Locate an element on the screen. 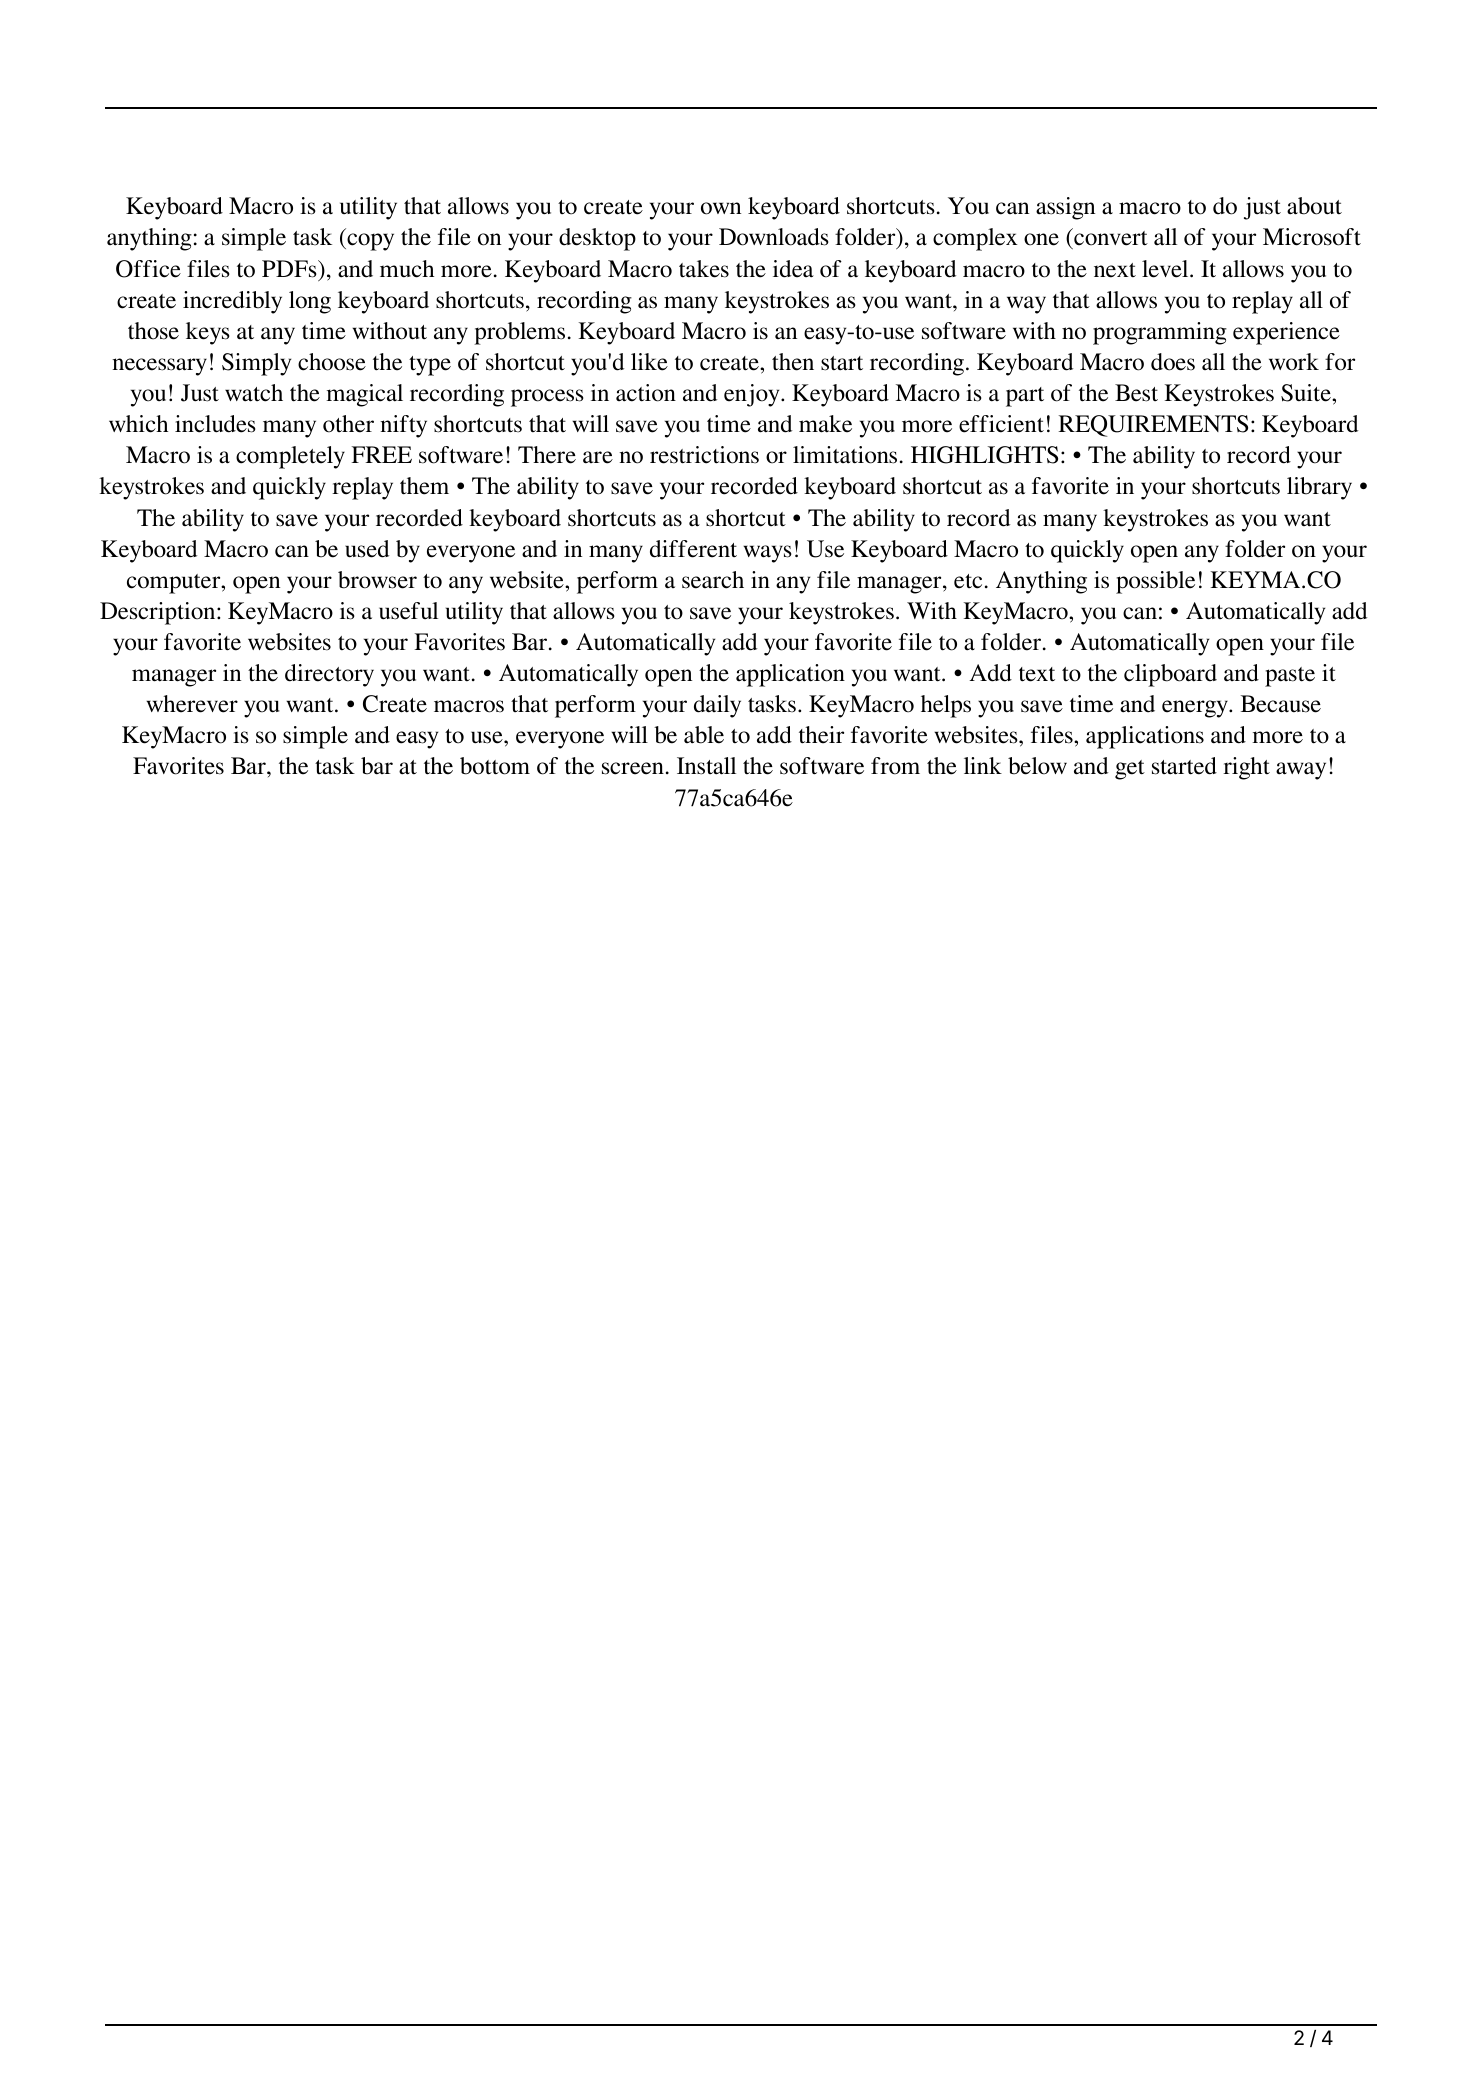 The width and height of the screenshot is (1482, 2096). bottom is located at coordinates (495, 766).
